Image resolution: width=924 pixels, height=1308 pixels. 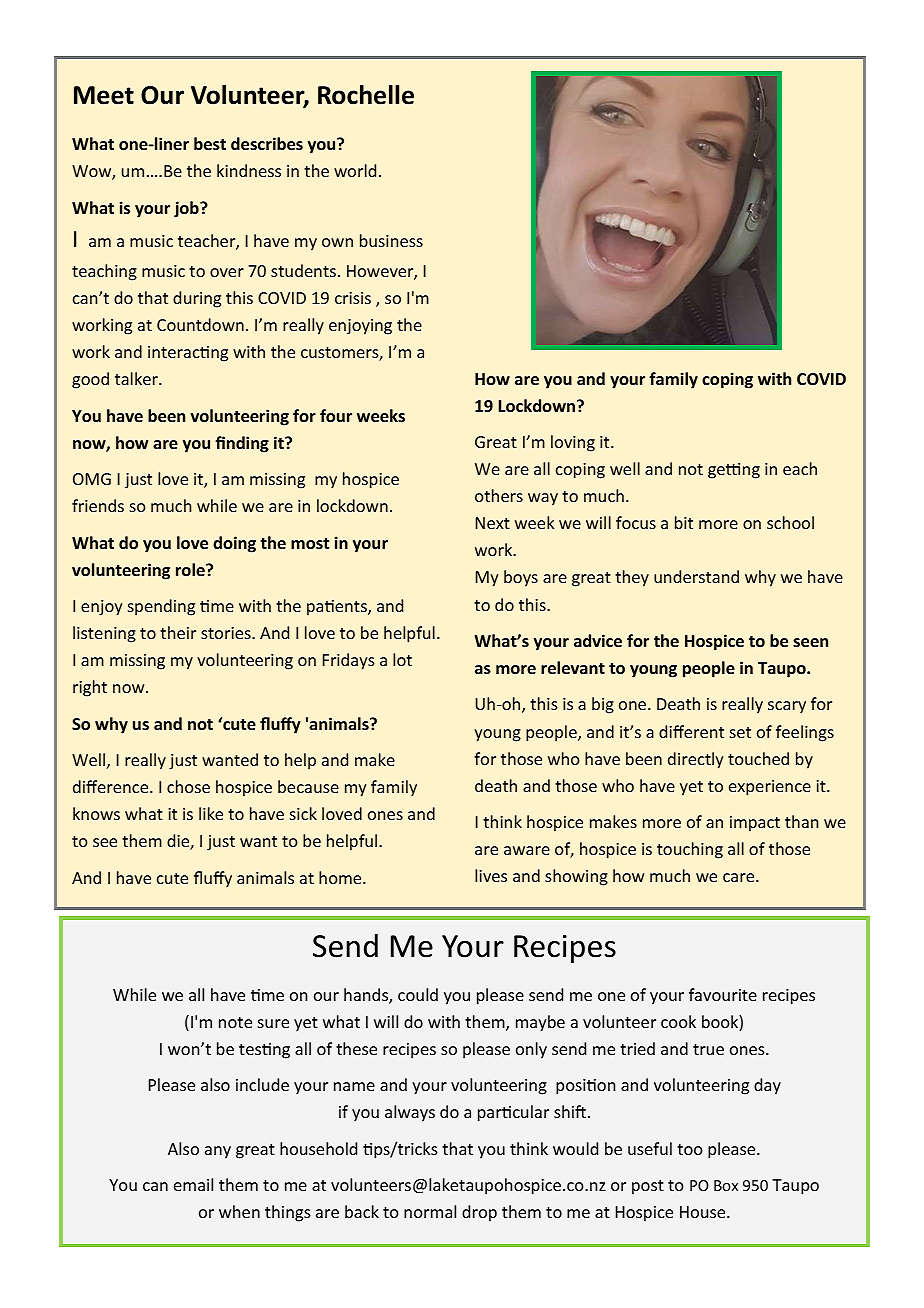 What do you see at coordinates (193, 1184) in the image?
I see `email` at bounding box center [193, 1184].
